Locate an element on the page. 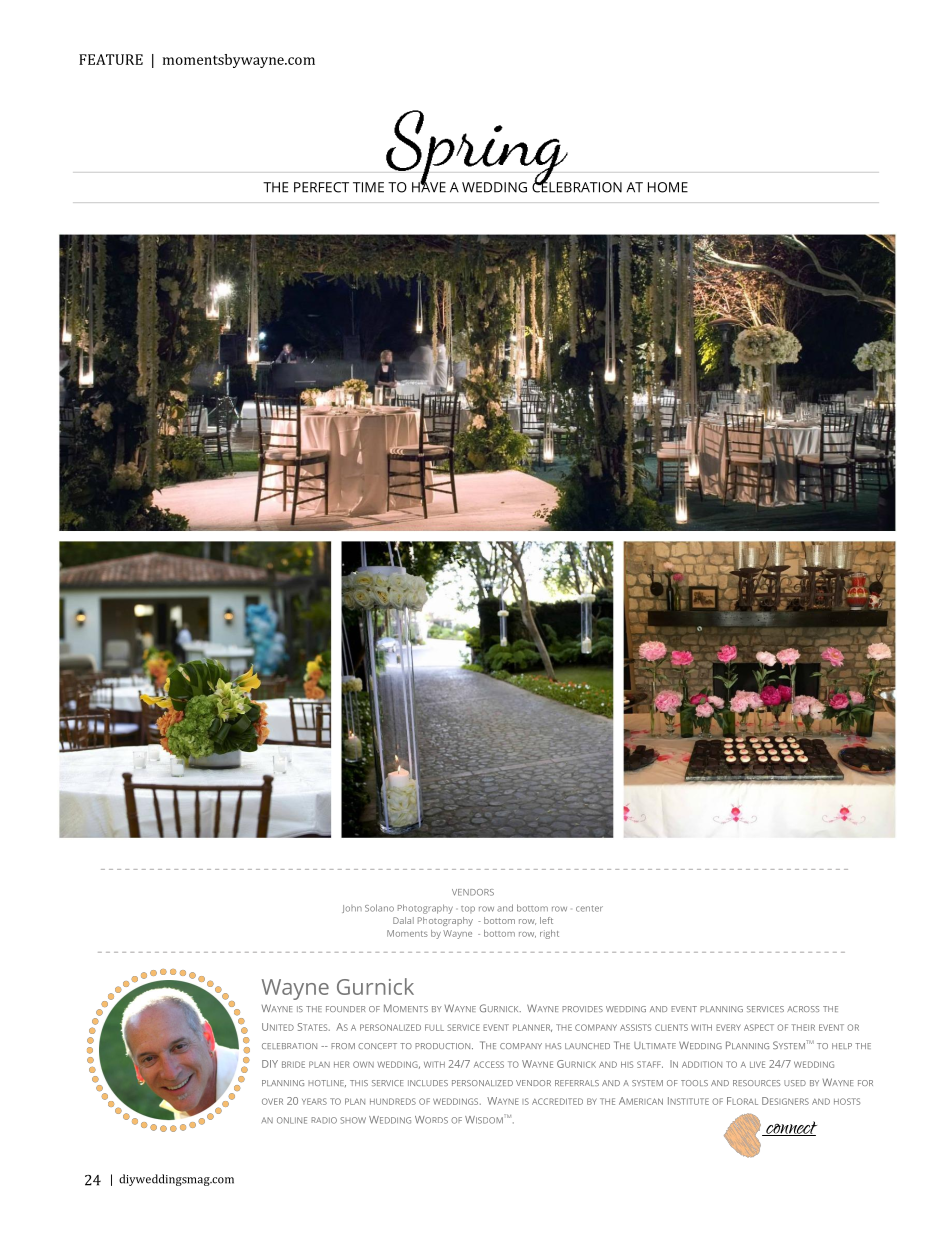  HAVE is located at coordinates (429, 186).
